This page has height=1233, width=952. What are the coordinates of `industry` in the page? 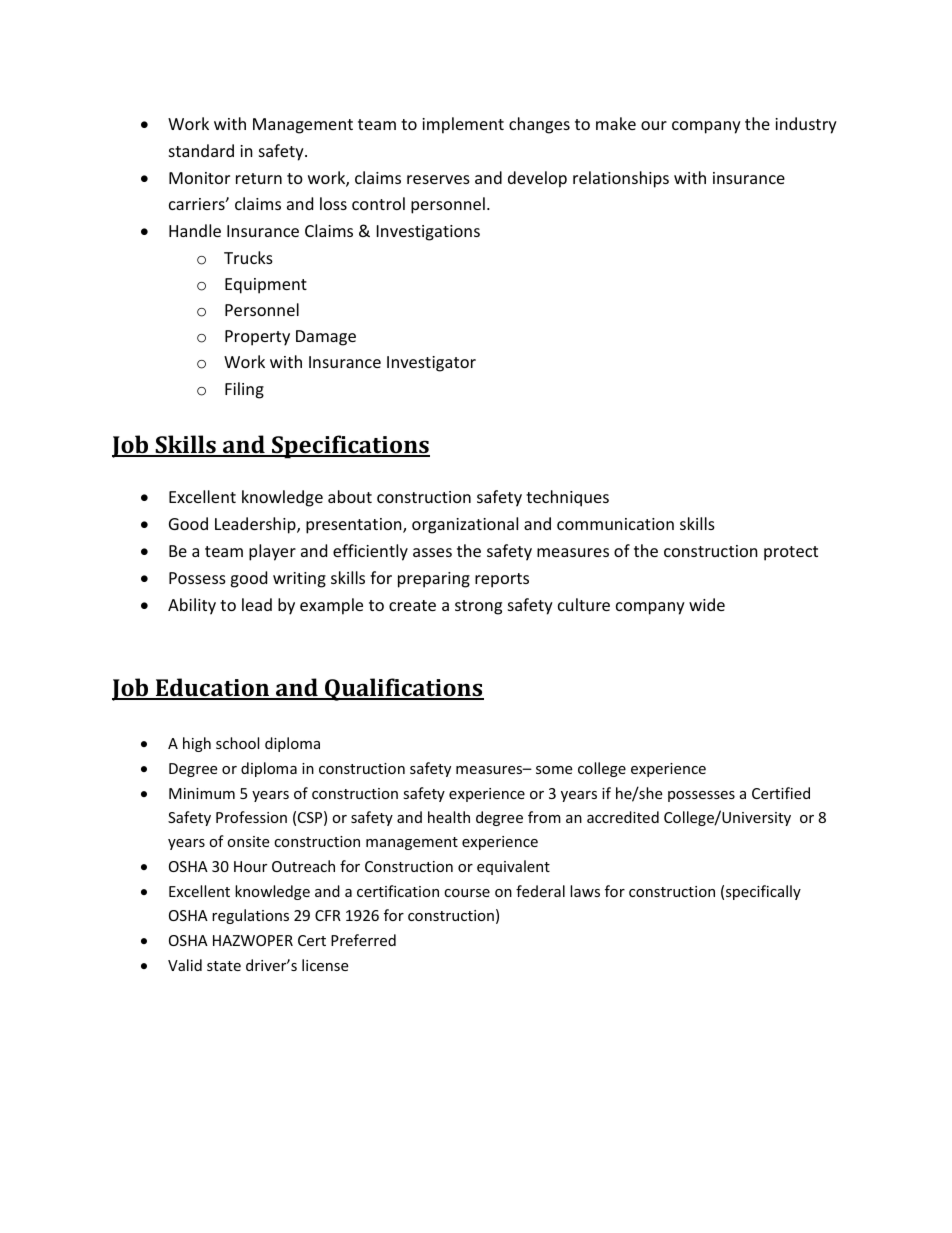 It's located at (806, 125).
